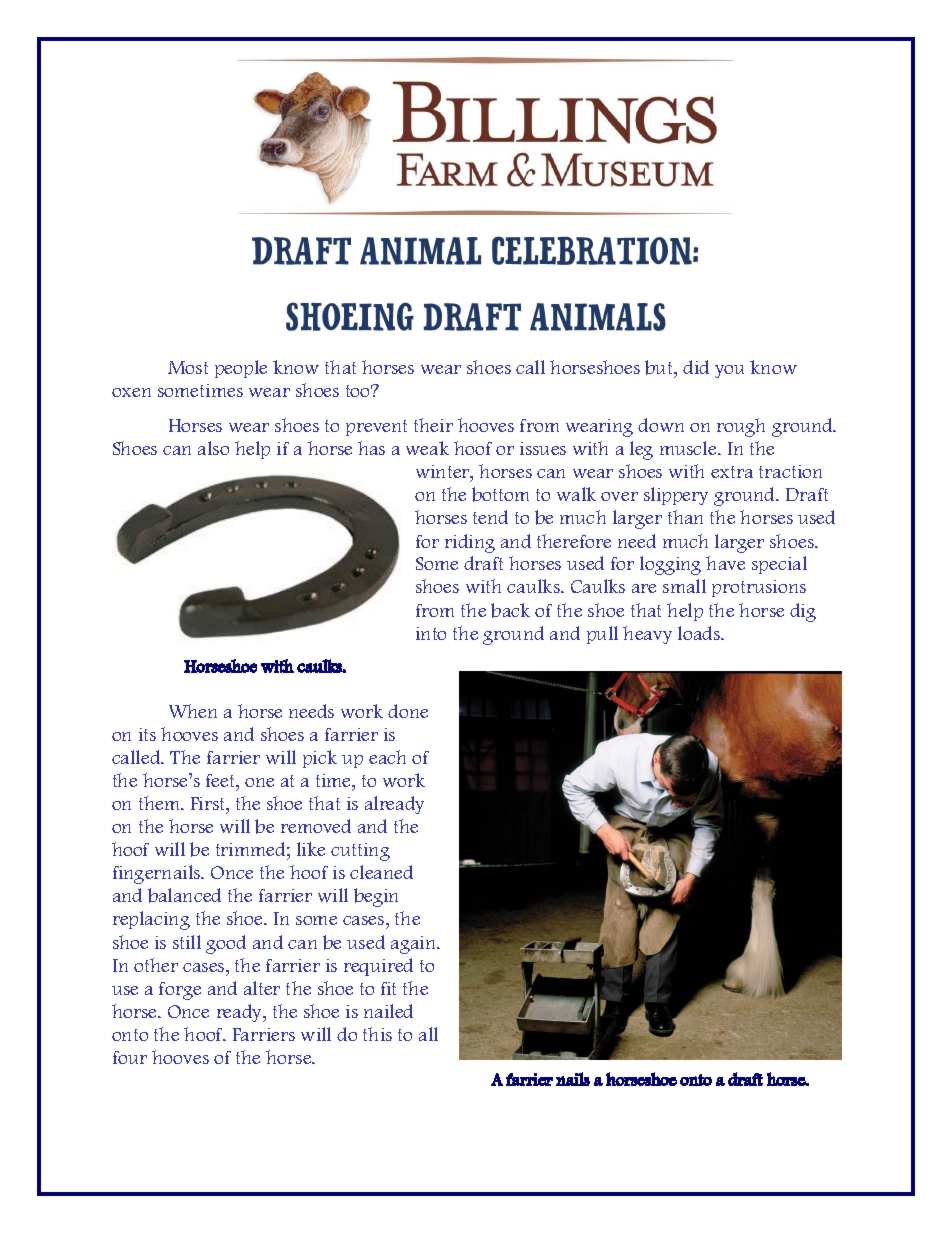  What do you see at coordinates (377, 1034) in the image?
I see `this` at bounding box center [377, 1034].
